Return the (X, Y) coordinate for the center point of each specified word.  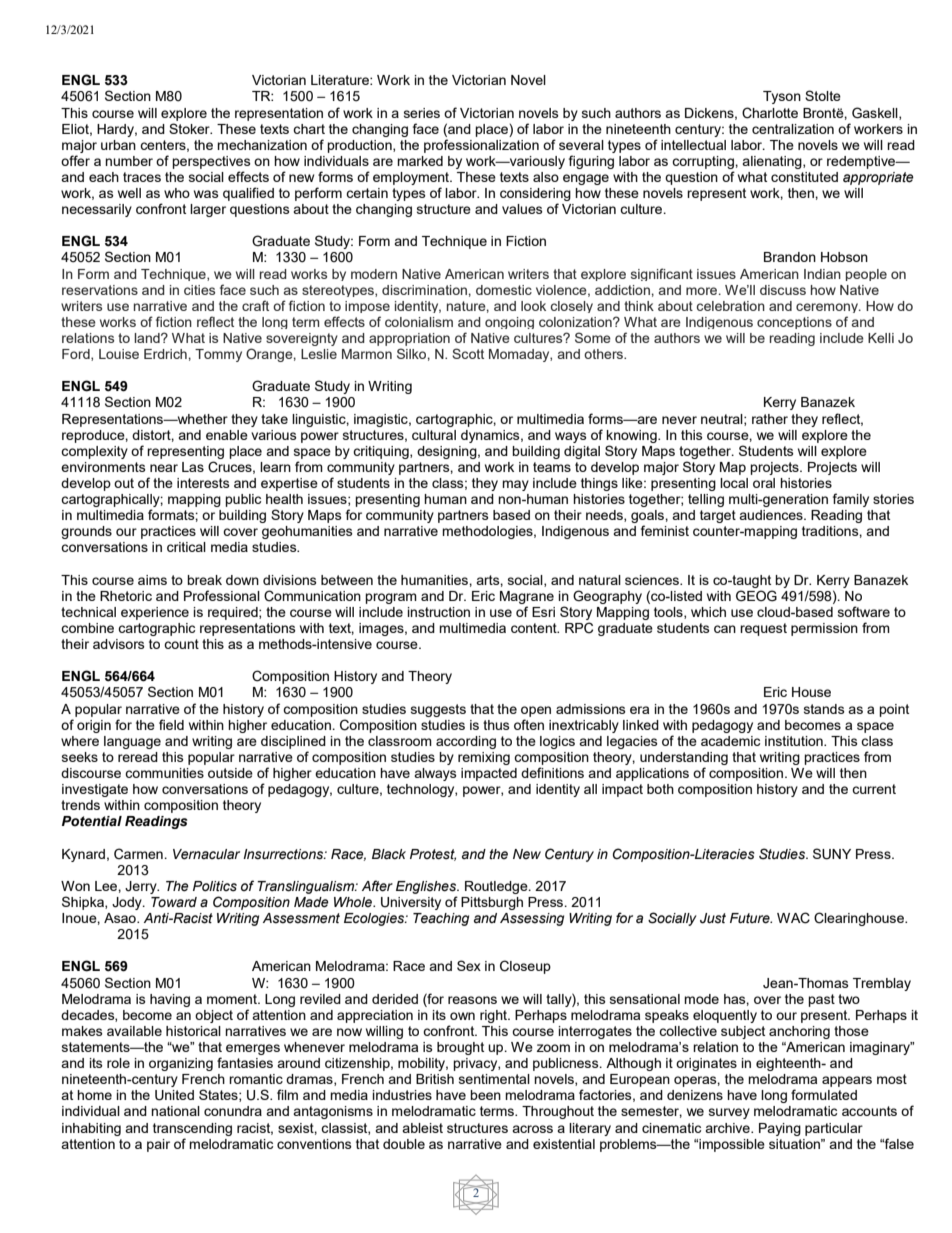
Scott (468, 353)
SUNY (832, 854)
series (422, 113)
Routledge (497, 887)
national (175, 1111)
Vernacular (206, 854)
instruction (439, 612)
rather (770, 419)
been (485, 1095)
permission (824, 629)
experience (155, 613)
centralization (793, 129)
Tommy (218, 355)
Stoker (190, 128)
